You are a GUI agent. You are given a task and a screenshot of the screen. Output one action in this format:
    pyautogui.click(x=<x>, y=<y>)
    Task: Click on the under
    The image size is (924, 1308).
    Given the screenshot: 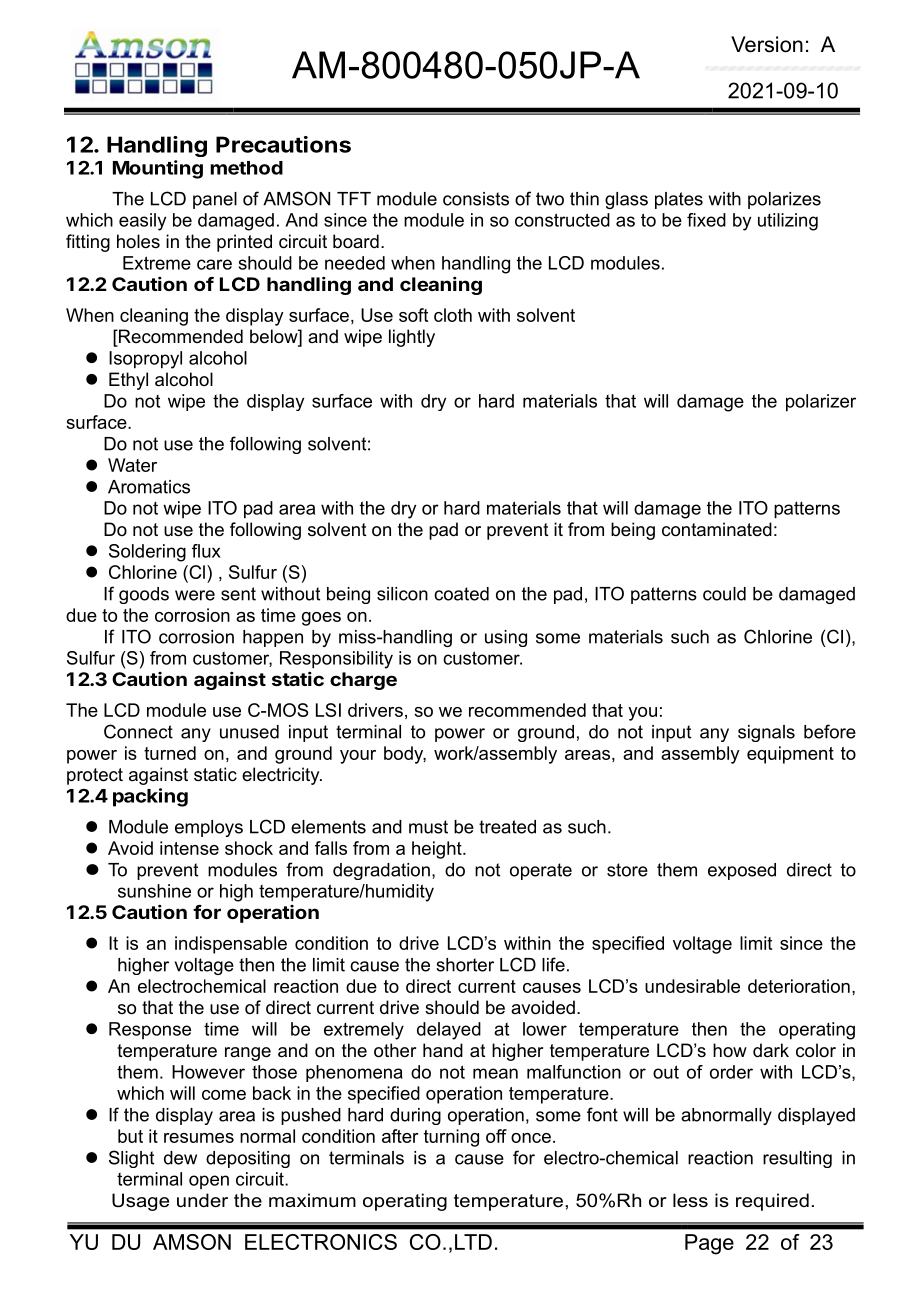 What is the action you would take?
    pyautogui.click(x=202, y=1200)
